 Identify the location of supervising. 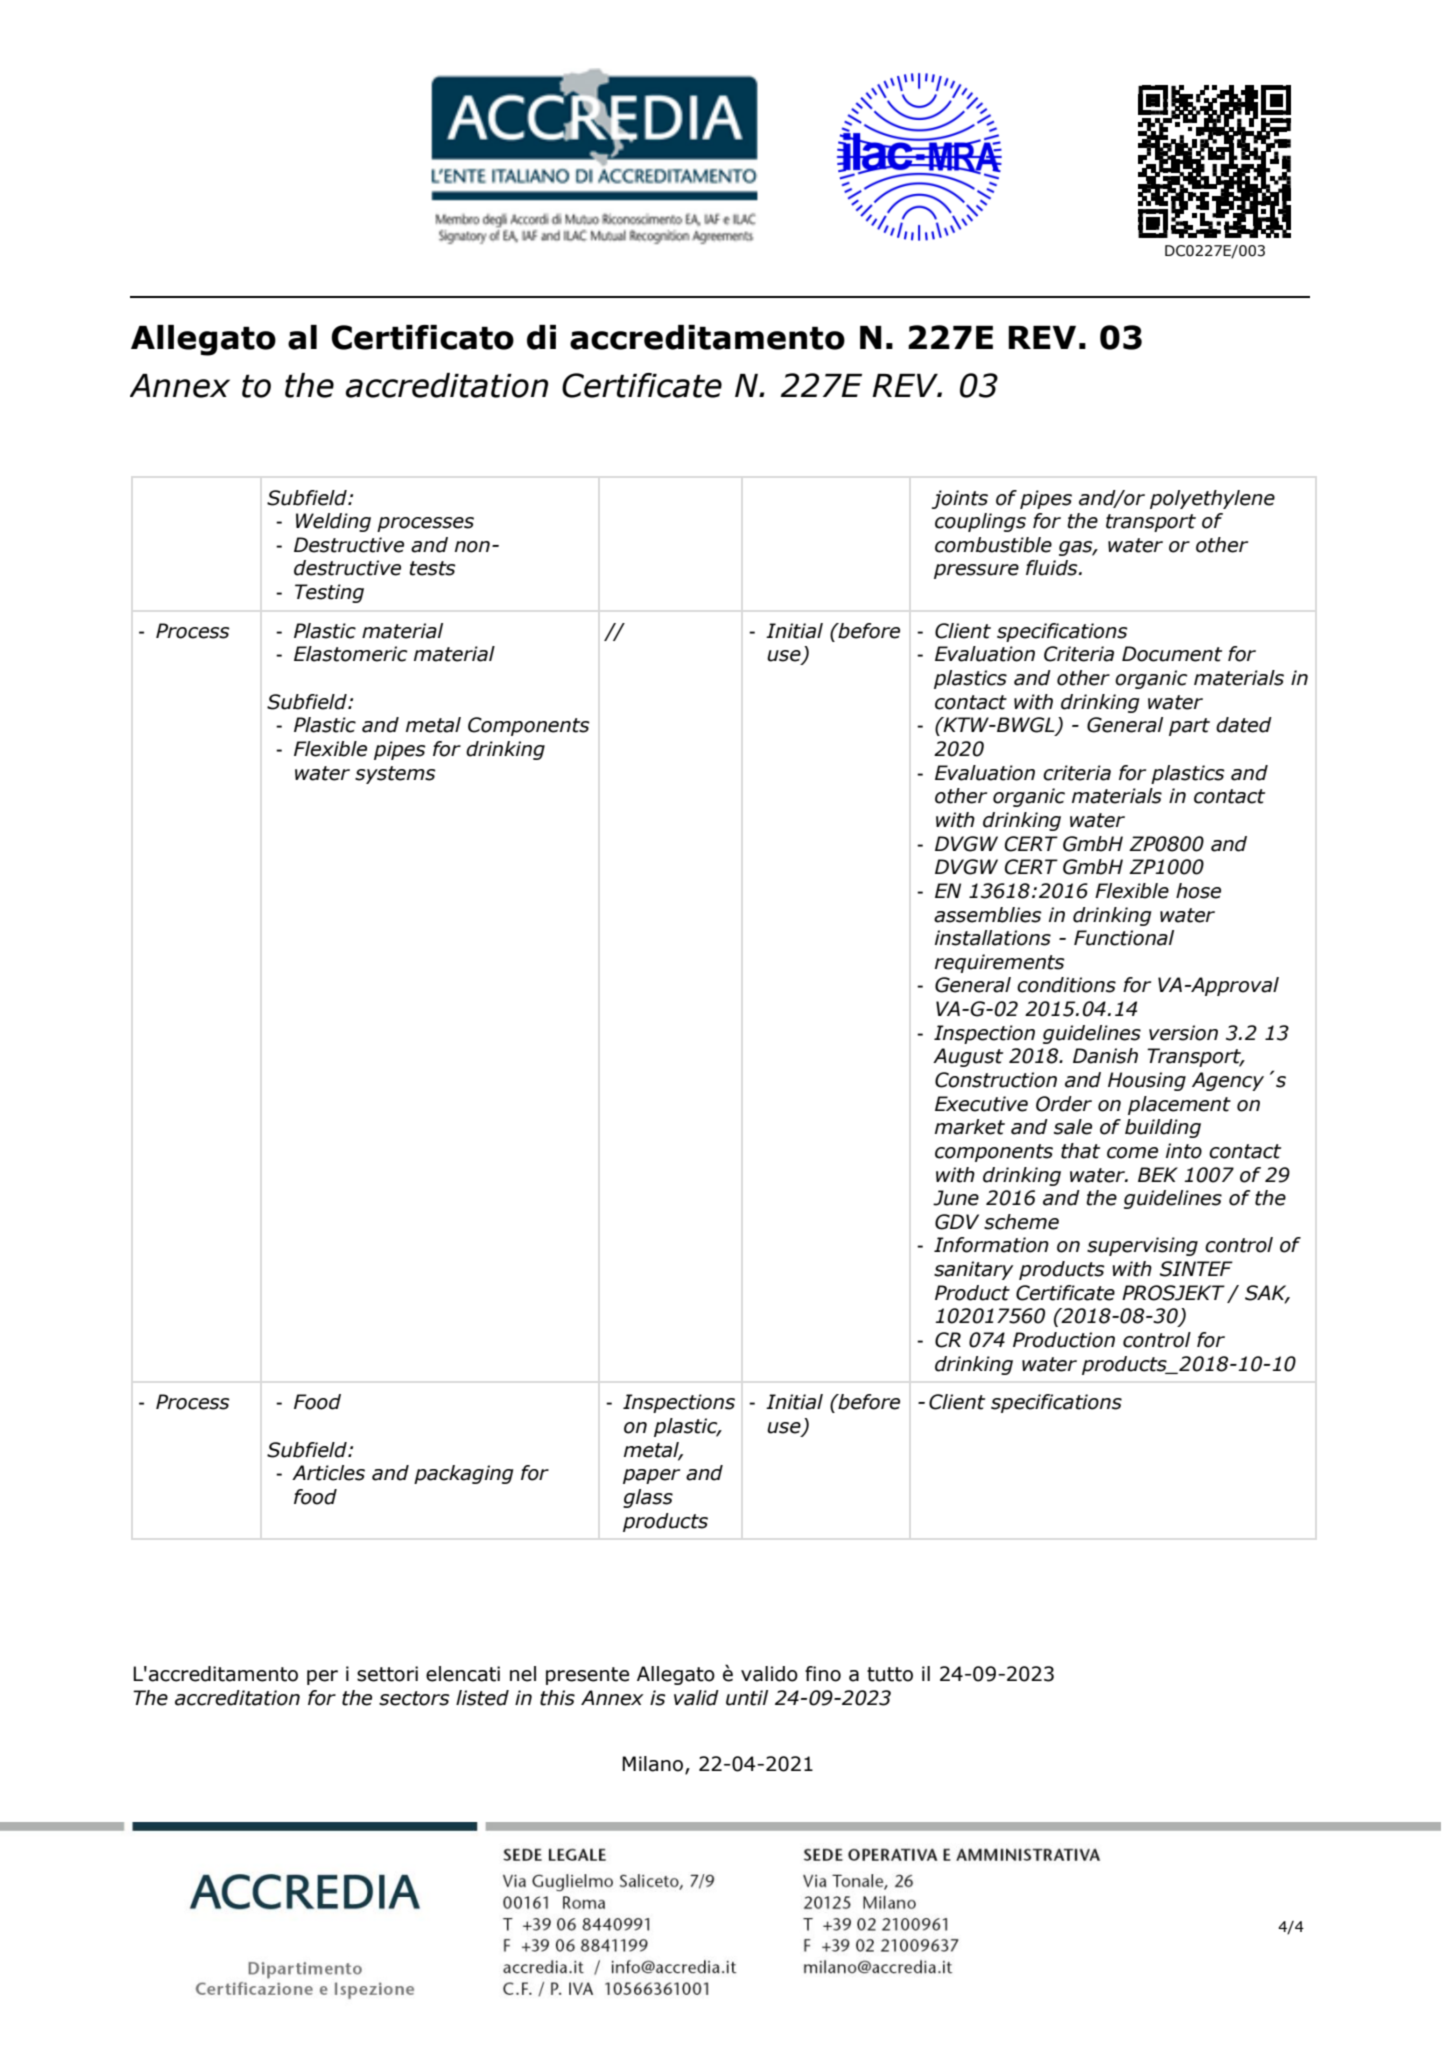
(1142, 1246).
